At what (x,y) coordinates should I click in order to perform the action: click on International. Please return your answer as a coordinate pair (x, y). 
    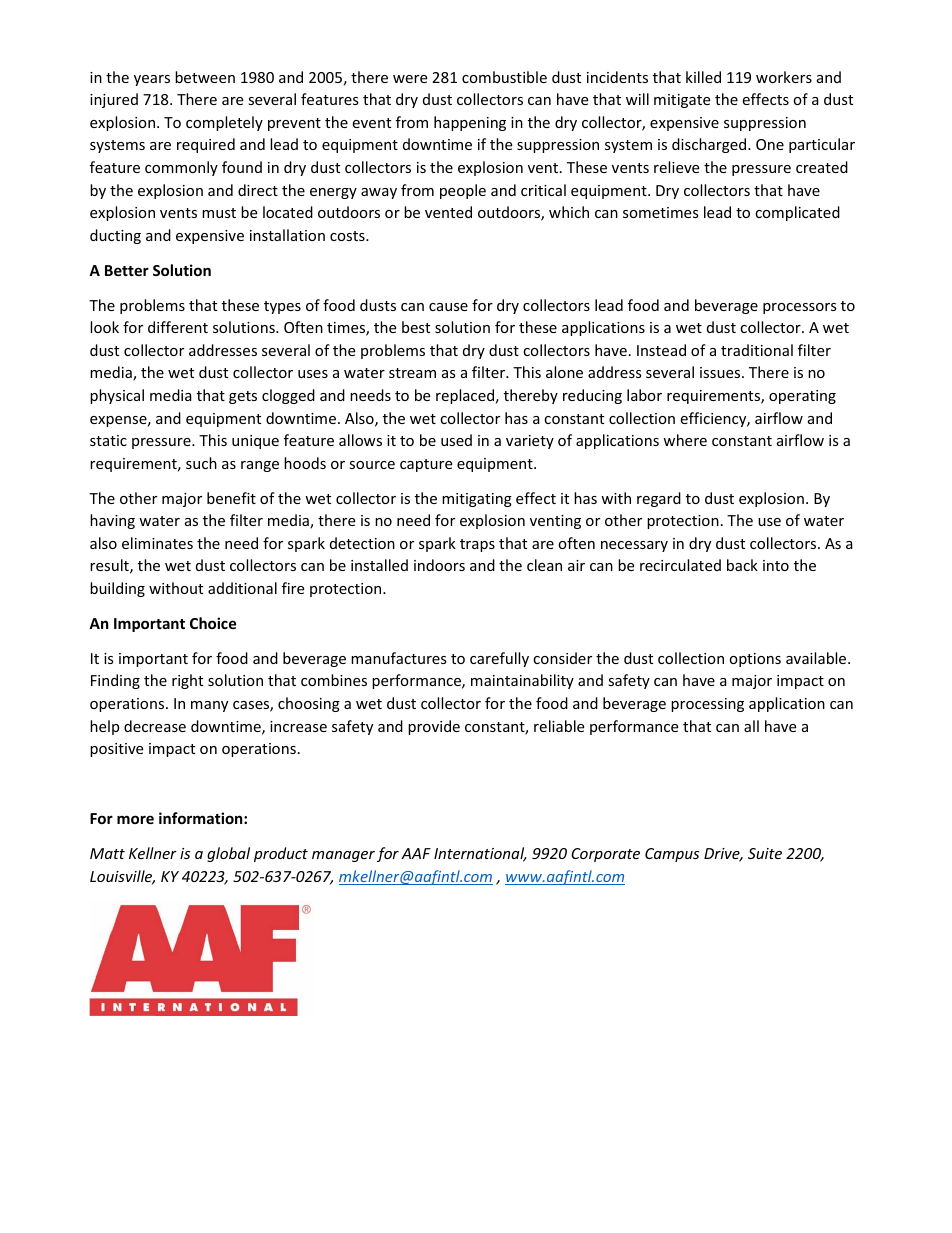
    Looking at the image, I should click on (480, 854).
